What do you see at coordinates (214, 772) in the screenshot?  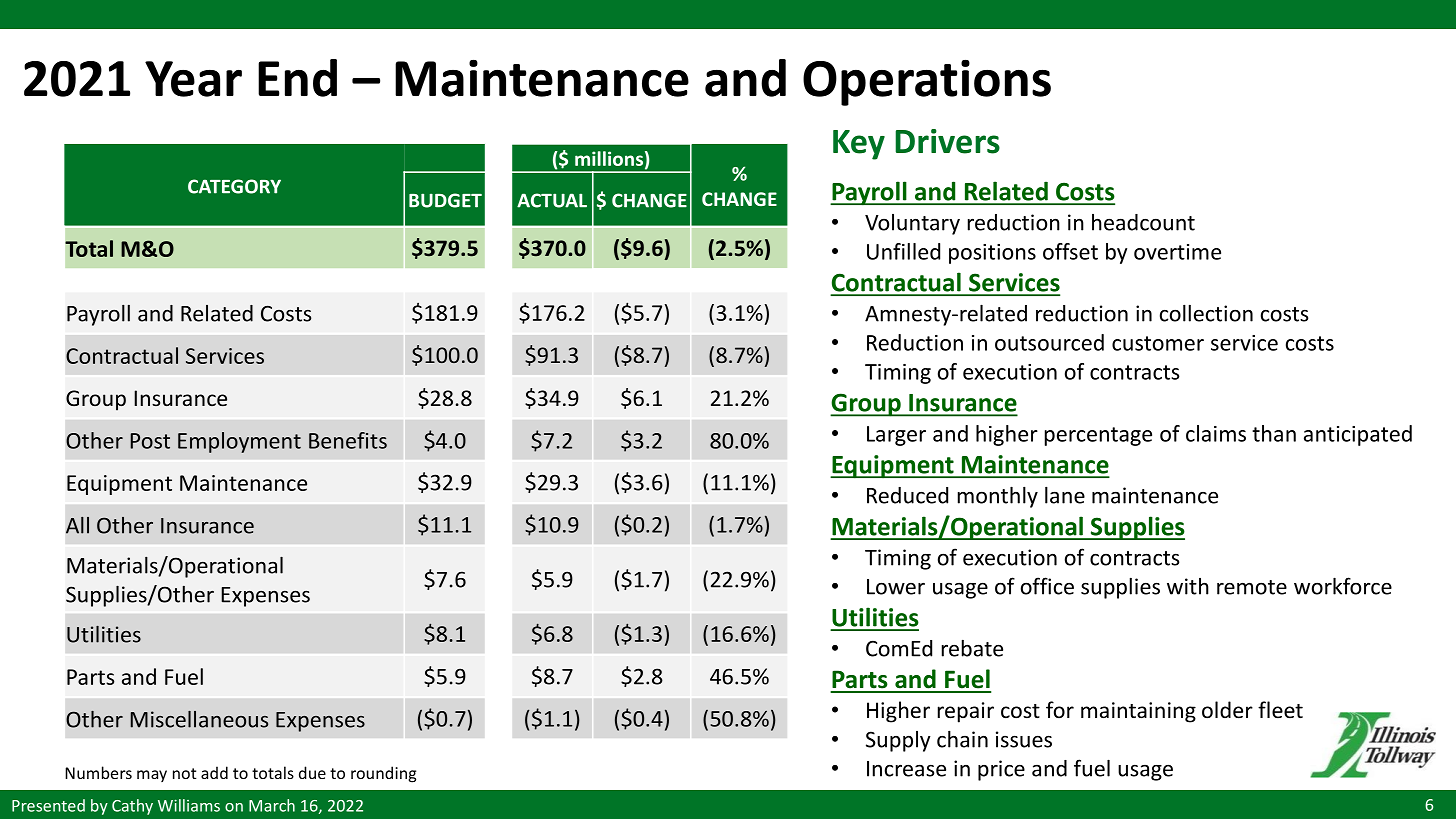 I see `add` at bounding box center [214, 772].
